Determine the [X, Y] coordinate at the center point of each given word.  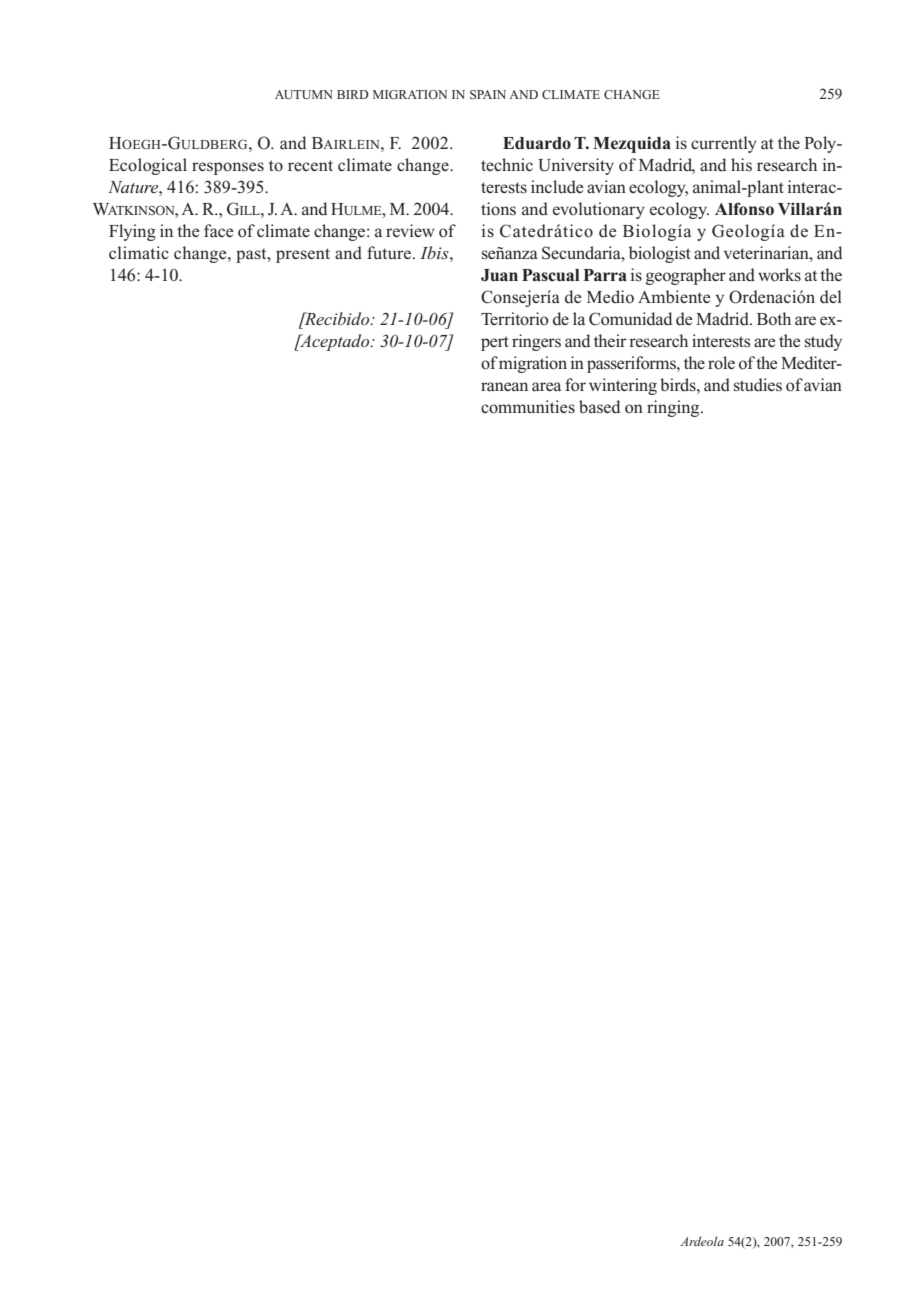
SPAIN [488, 94]
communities [528, 407]
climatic [139, 253]
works [779, 275]
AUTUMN [304, 94]
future [389, 252]
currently [724, 144]
